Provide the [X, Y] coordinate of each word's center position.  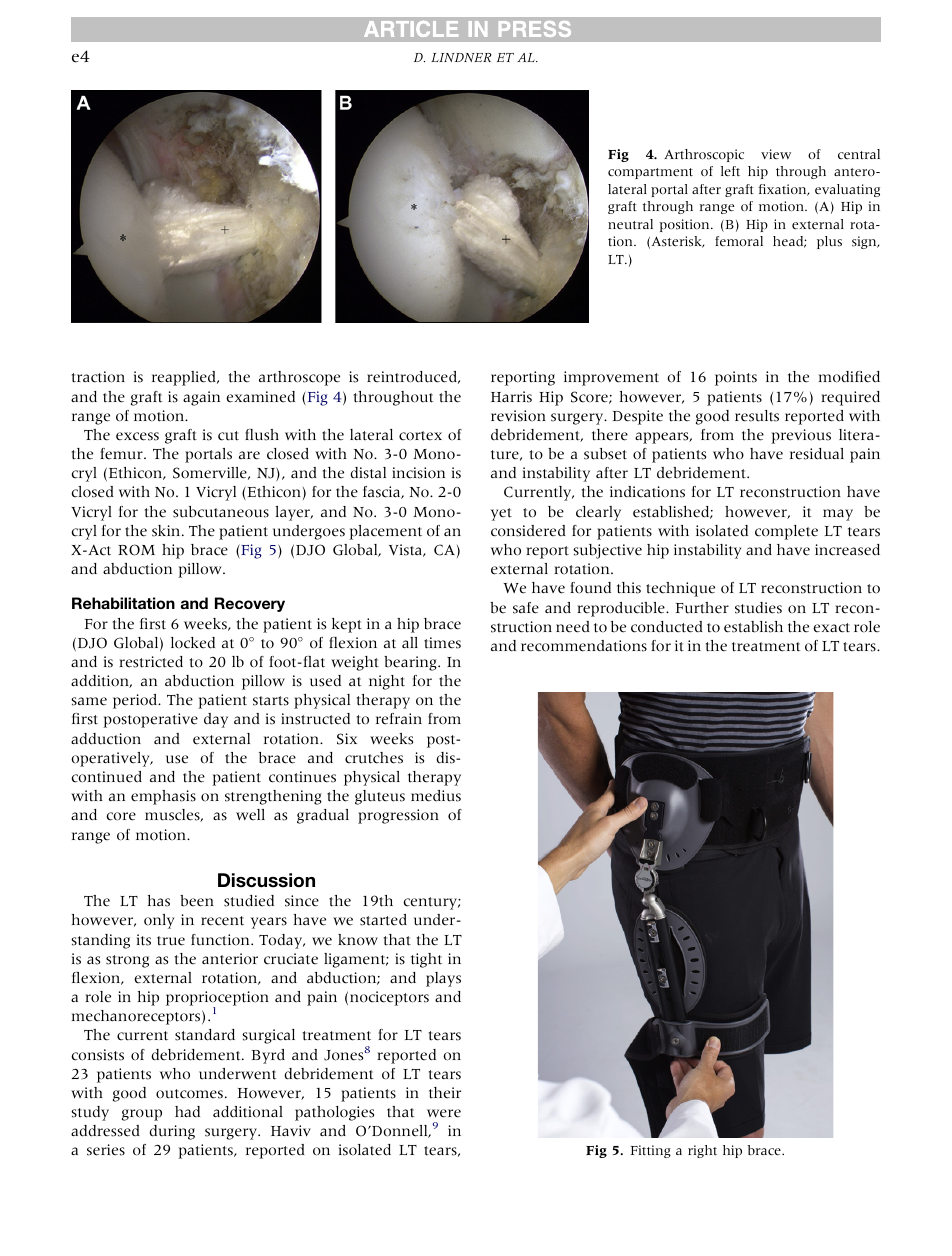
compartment [650, 173]
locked [193, 643]
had [187, 1112]
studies [758, 608]
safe [526, 608]
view [776, 154]
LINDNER [462, 57]
